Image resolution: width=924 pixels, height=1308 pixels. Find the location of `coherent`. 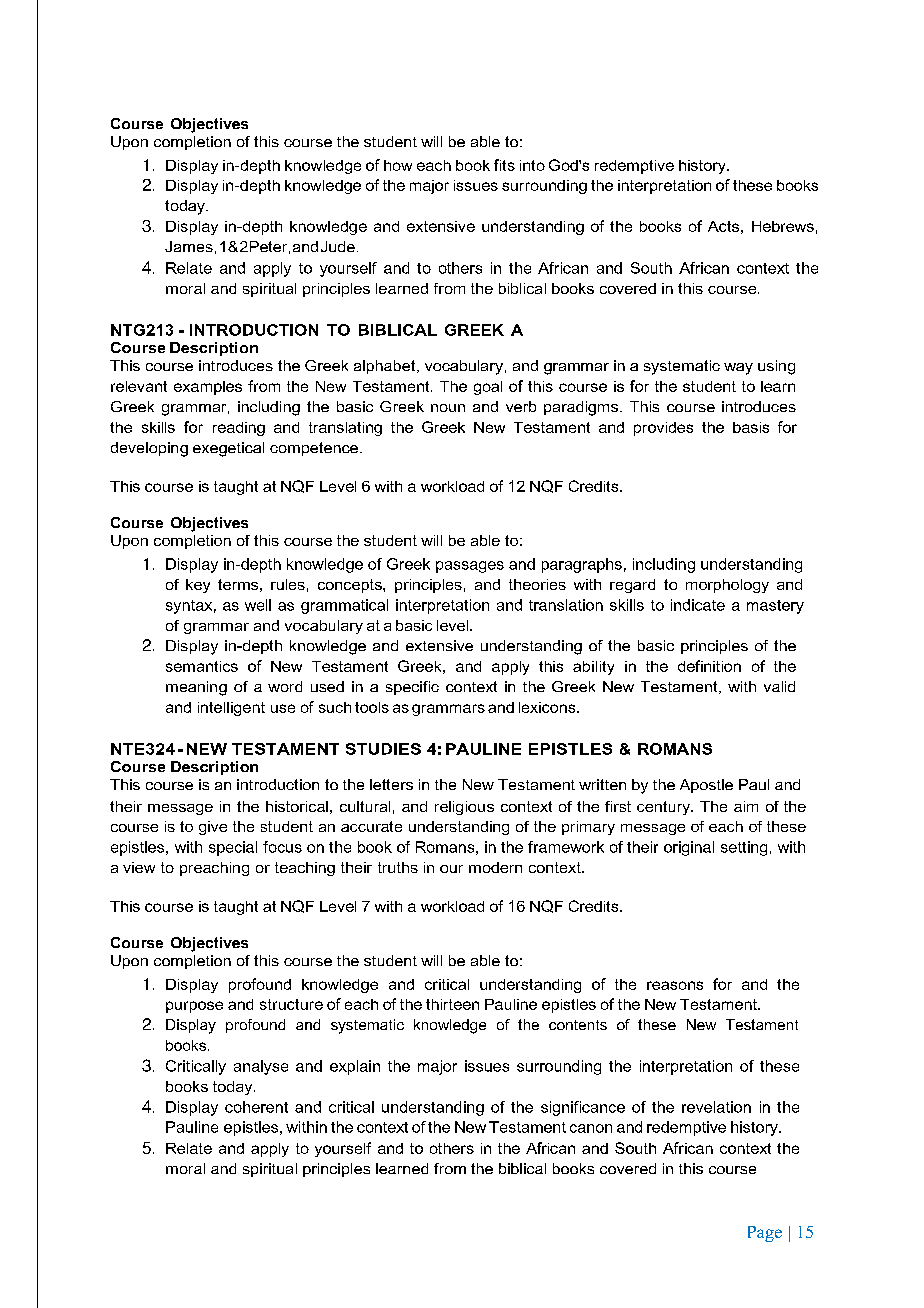

coherent is located at coordinates (256, 1107).
